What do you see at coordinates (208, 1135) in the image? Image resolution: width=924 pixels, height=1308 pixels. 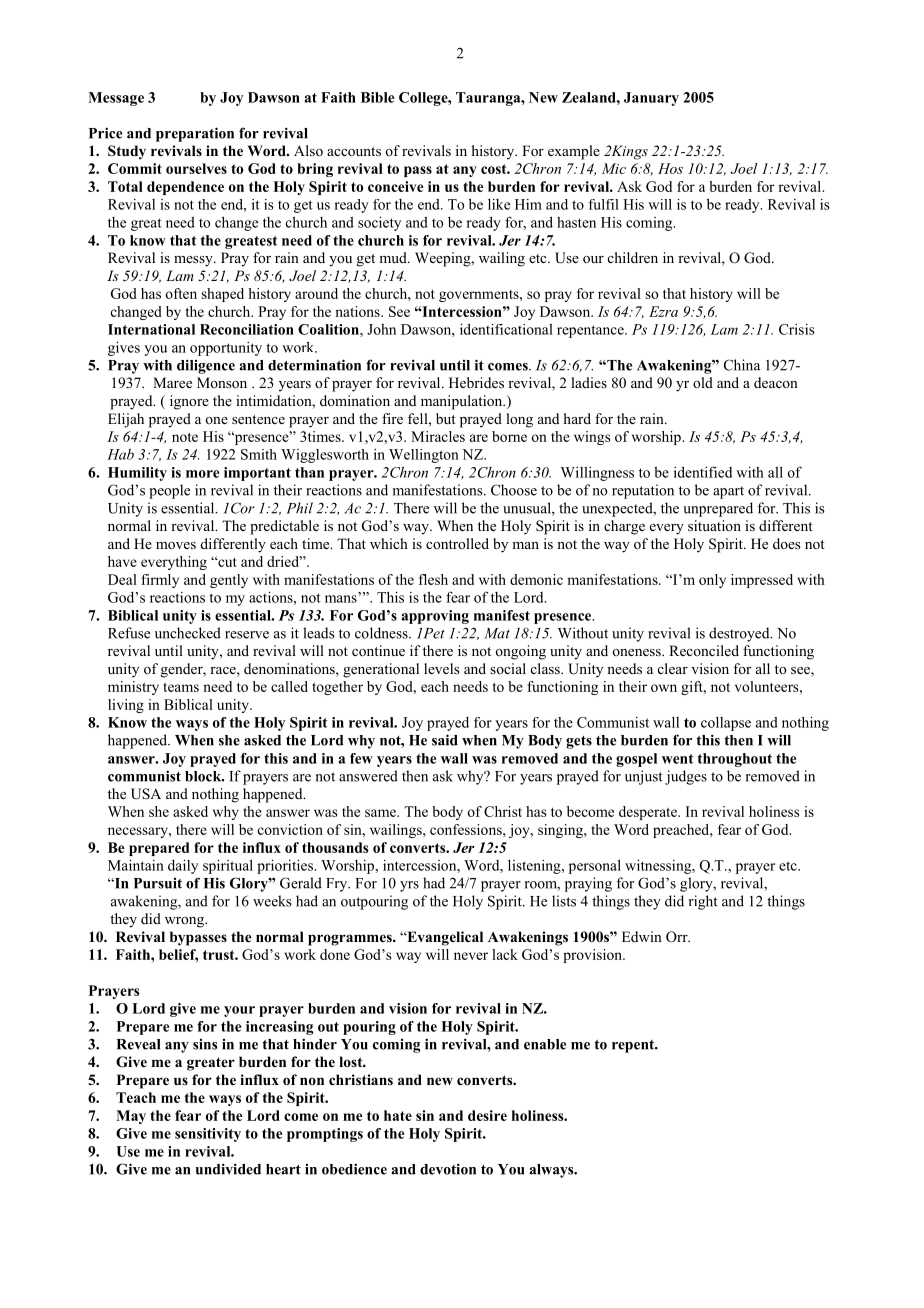 I see `sensitivity` at bounding box center [208, 1135].
